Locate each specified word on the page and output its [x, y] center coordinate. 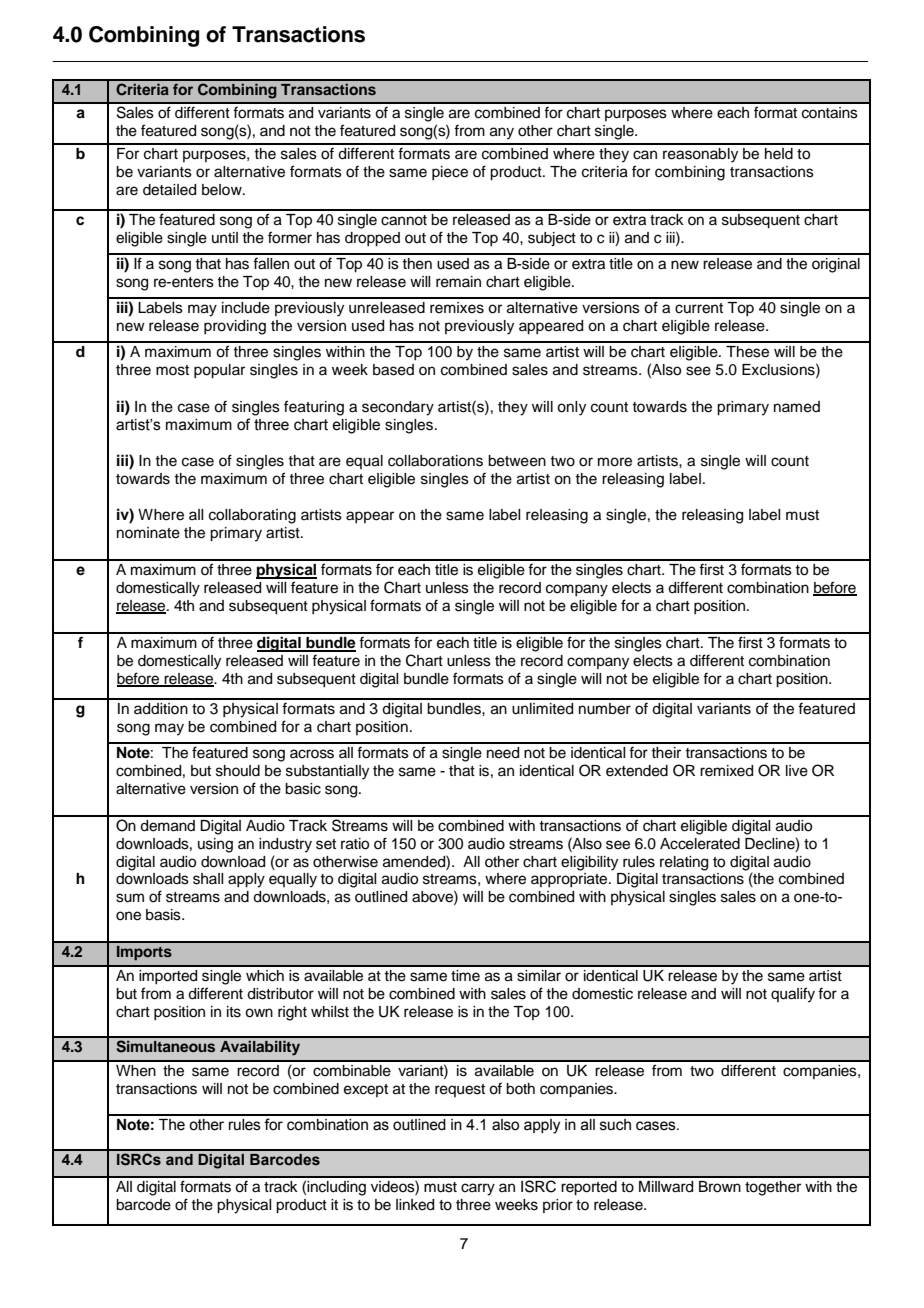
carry [478, 1189]
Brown [720, 1187]
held [779, 154]
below [223, 190]
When [136, 1071]
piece [450, 173]
